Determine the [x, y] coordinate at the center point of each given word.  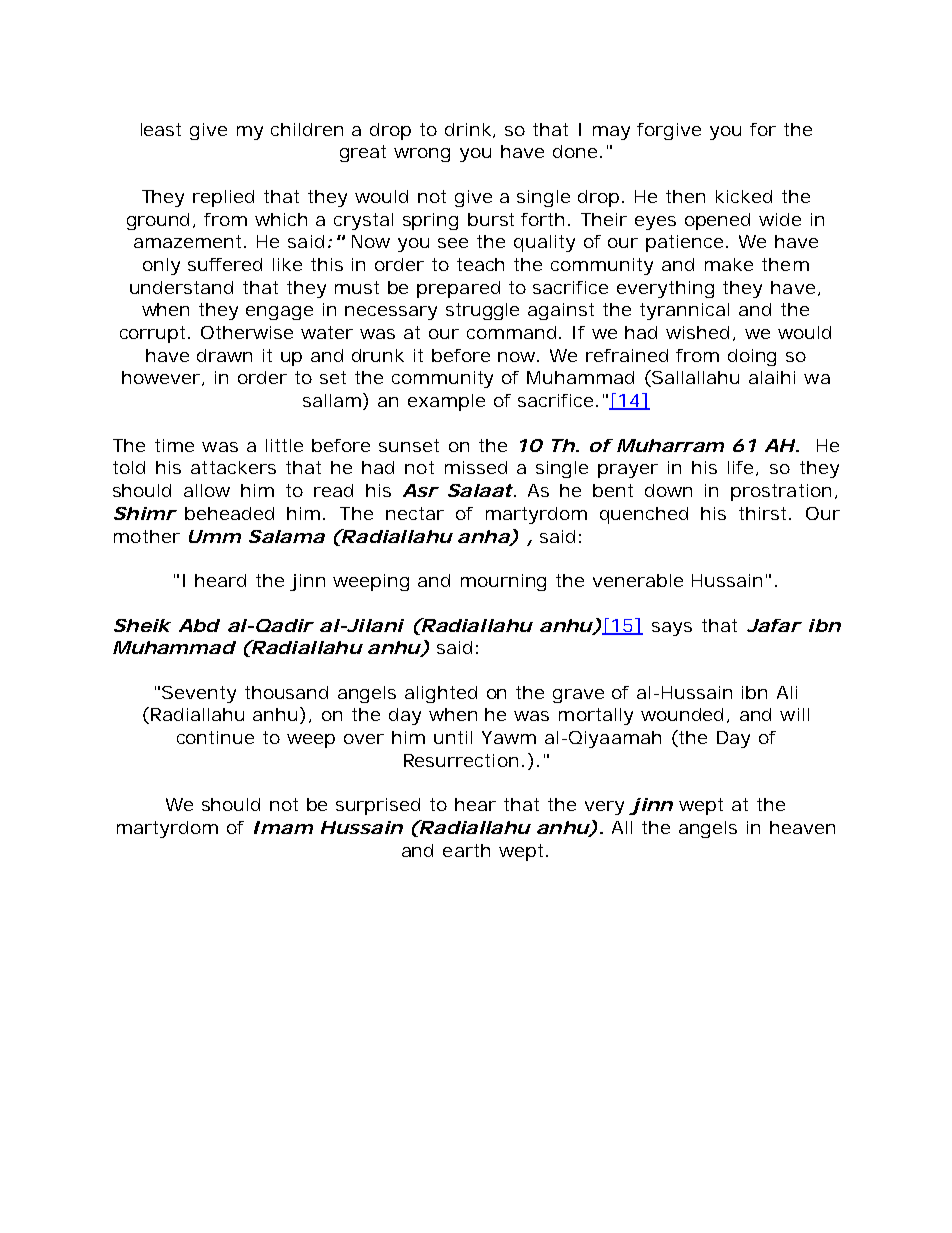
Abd [199, 625]
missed [476, 467]
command [514, 332]
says [672, 629]
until [453, 737]
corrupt [155, 334]
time [174, 445]
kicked [744, 196]
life [743, 468]
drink [470, 130]
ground [161, 221]
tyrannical [684, 311]
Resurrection [464, 760]
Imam [283, 827]
